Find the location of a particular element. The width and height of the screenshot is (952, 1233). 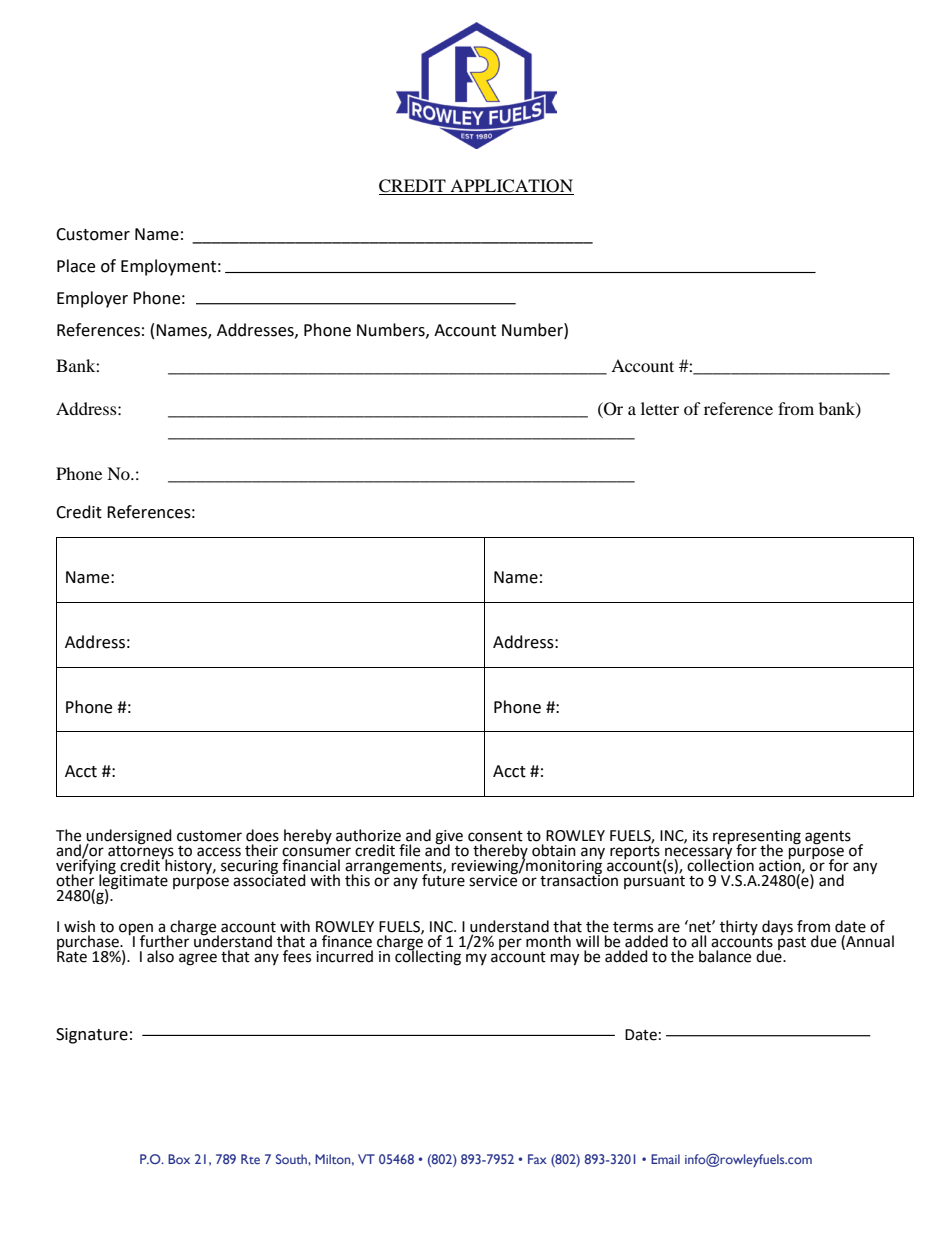

Email is located at coordinates (665, 1159).
